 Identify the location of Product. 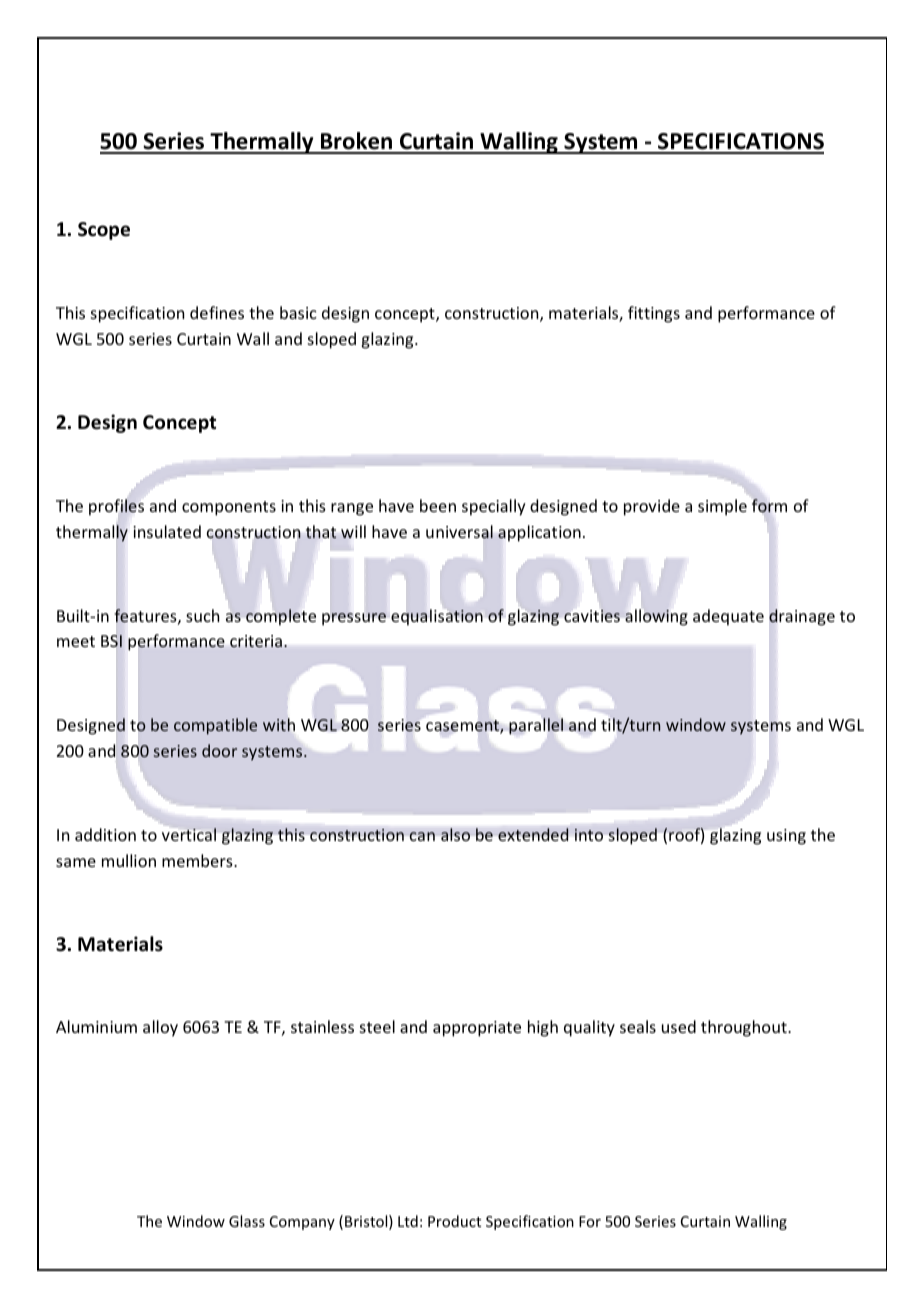
(454, 1221).
